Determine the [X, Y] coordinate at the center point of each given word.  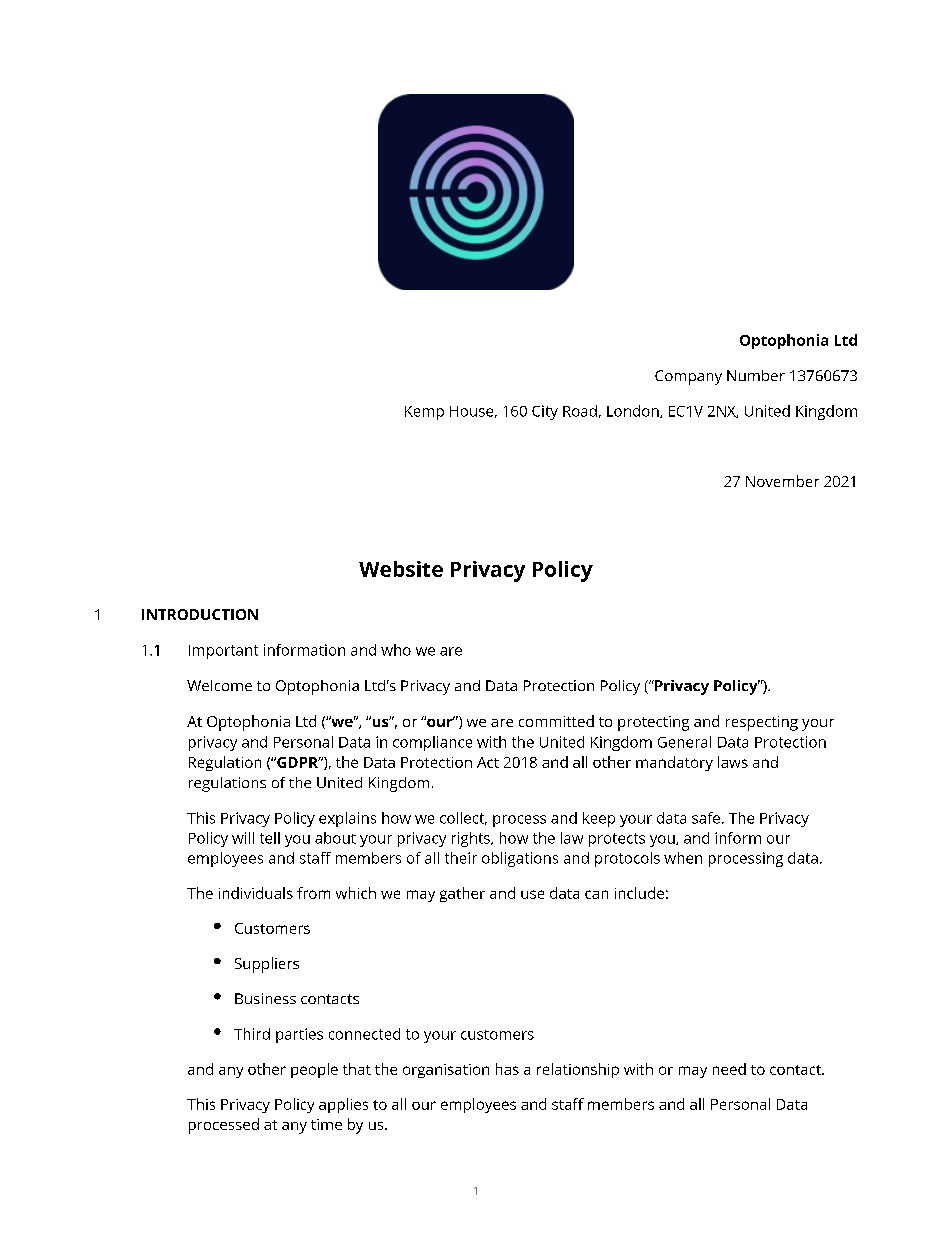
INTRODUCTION [200, 614]
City [545, 412]
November [782, 481]
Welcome [219, 685]
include [639, 893]
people [314, 1070]
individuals [256, 893]
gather [462, 894]
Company [688, 377]
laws [733, 762]
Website [401, 569]
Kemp [424, 413]
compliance [432, 743]
